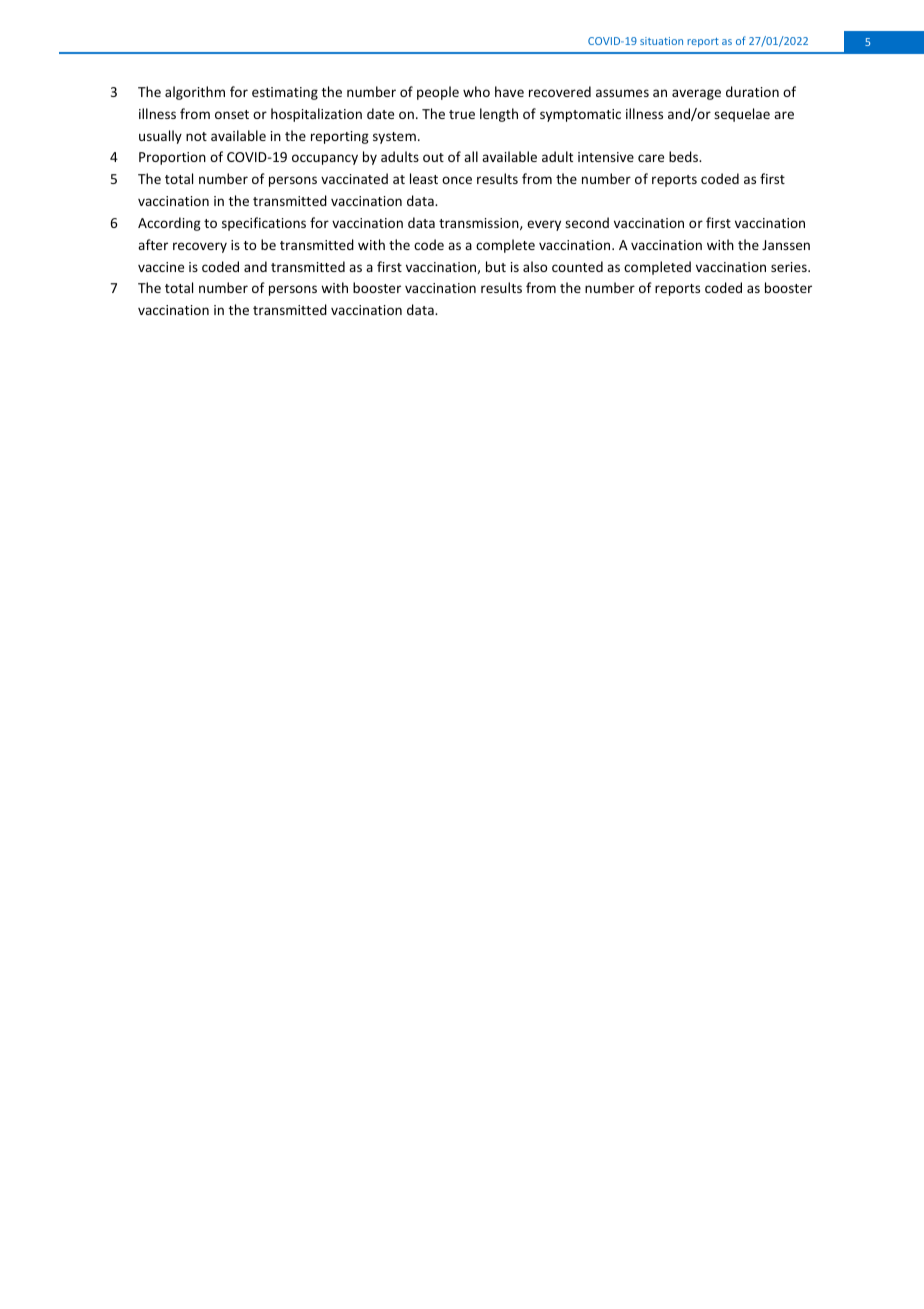 This screenshot has width=924, height=1309. I want to click on second, so click(587, 222).
